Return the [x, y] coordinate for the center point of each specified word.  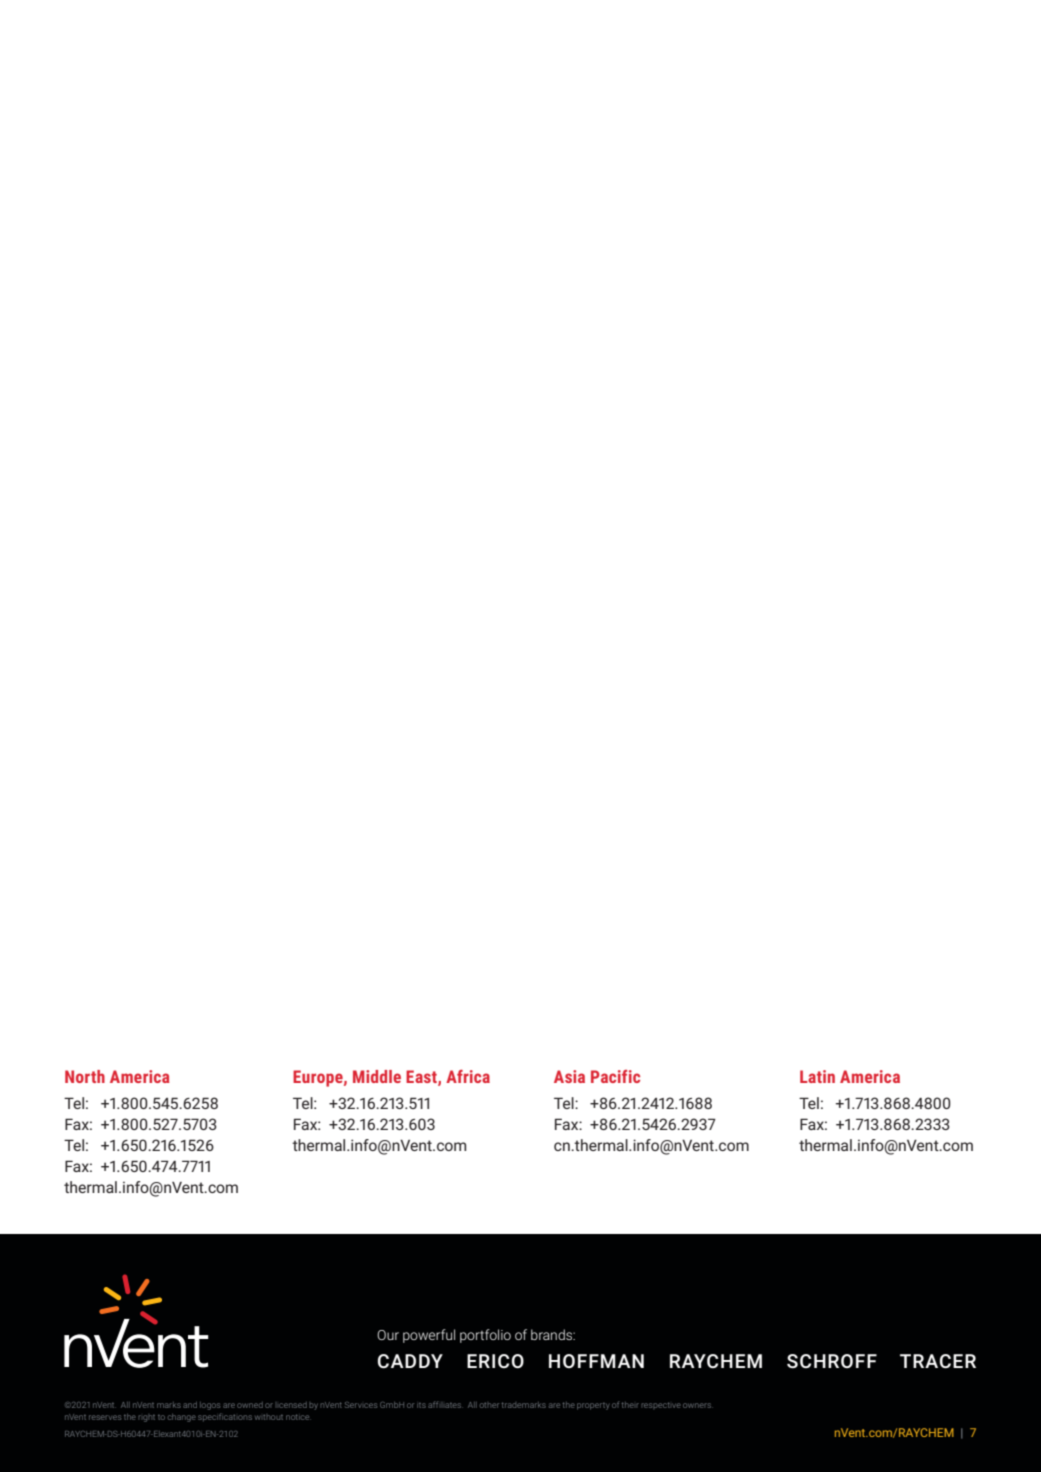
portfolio [485, 1336]
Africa [468, 1076]
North [85, 1076]
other [489, 1405]
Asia [569, 1076]
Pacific [615, 1076]
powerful [429, 1336]
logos [210, 1406]
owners [698, 1405]
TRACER [938, 1361]
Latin [817, 1076]
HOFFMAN [596, 1361]
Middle [377, 1076]
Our [388, 1335]
